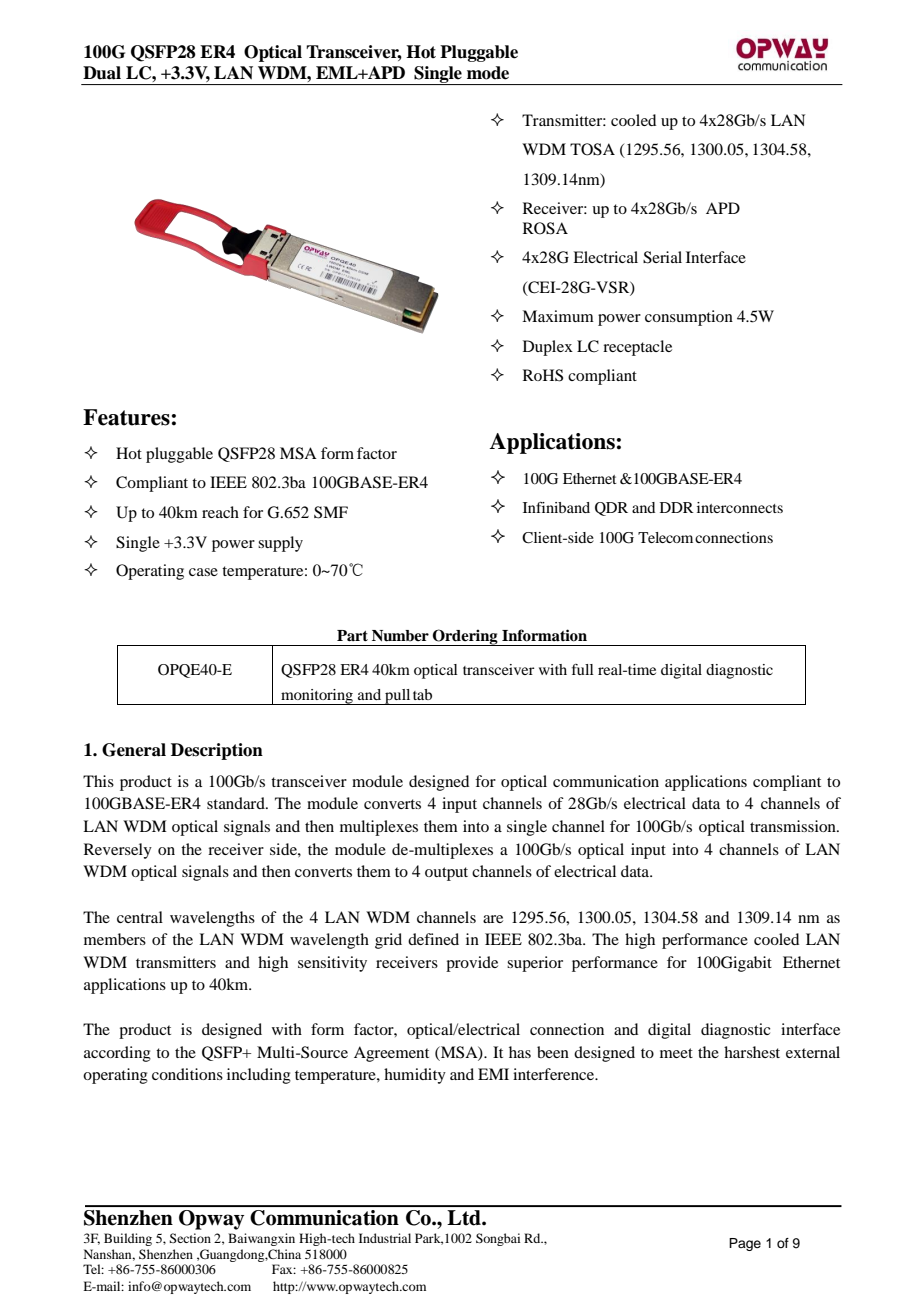  What do you see at coordinates (203, 572) in the screenshot?
I see `case` at bounding box center [203, 572].
